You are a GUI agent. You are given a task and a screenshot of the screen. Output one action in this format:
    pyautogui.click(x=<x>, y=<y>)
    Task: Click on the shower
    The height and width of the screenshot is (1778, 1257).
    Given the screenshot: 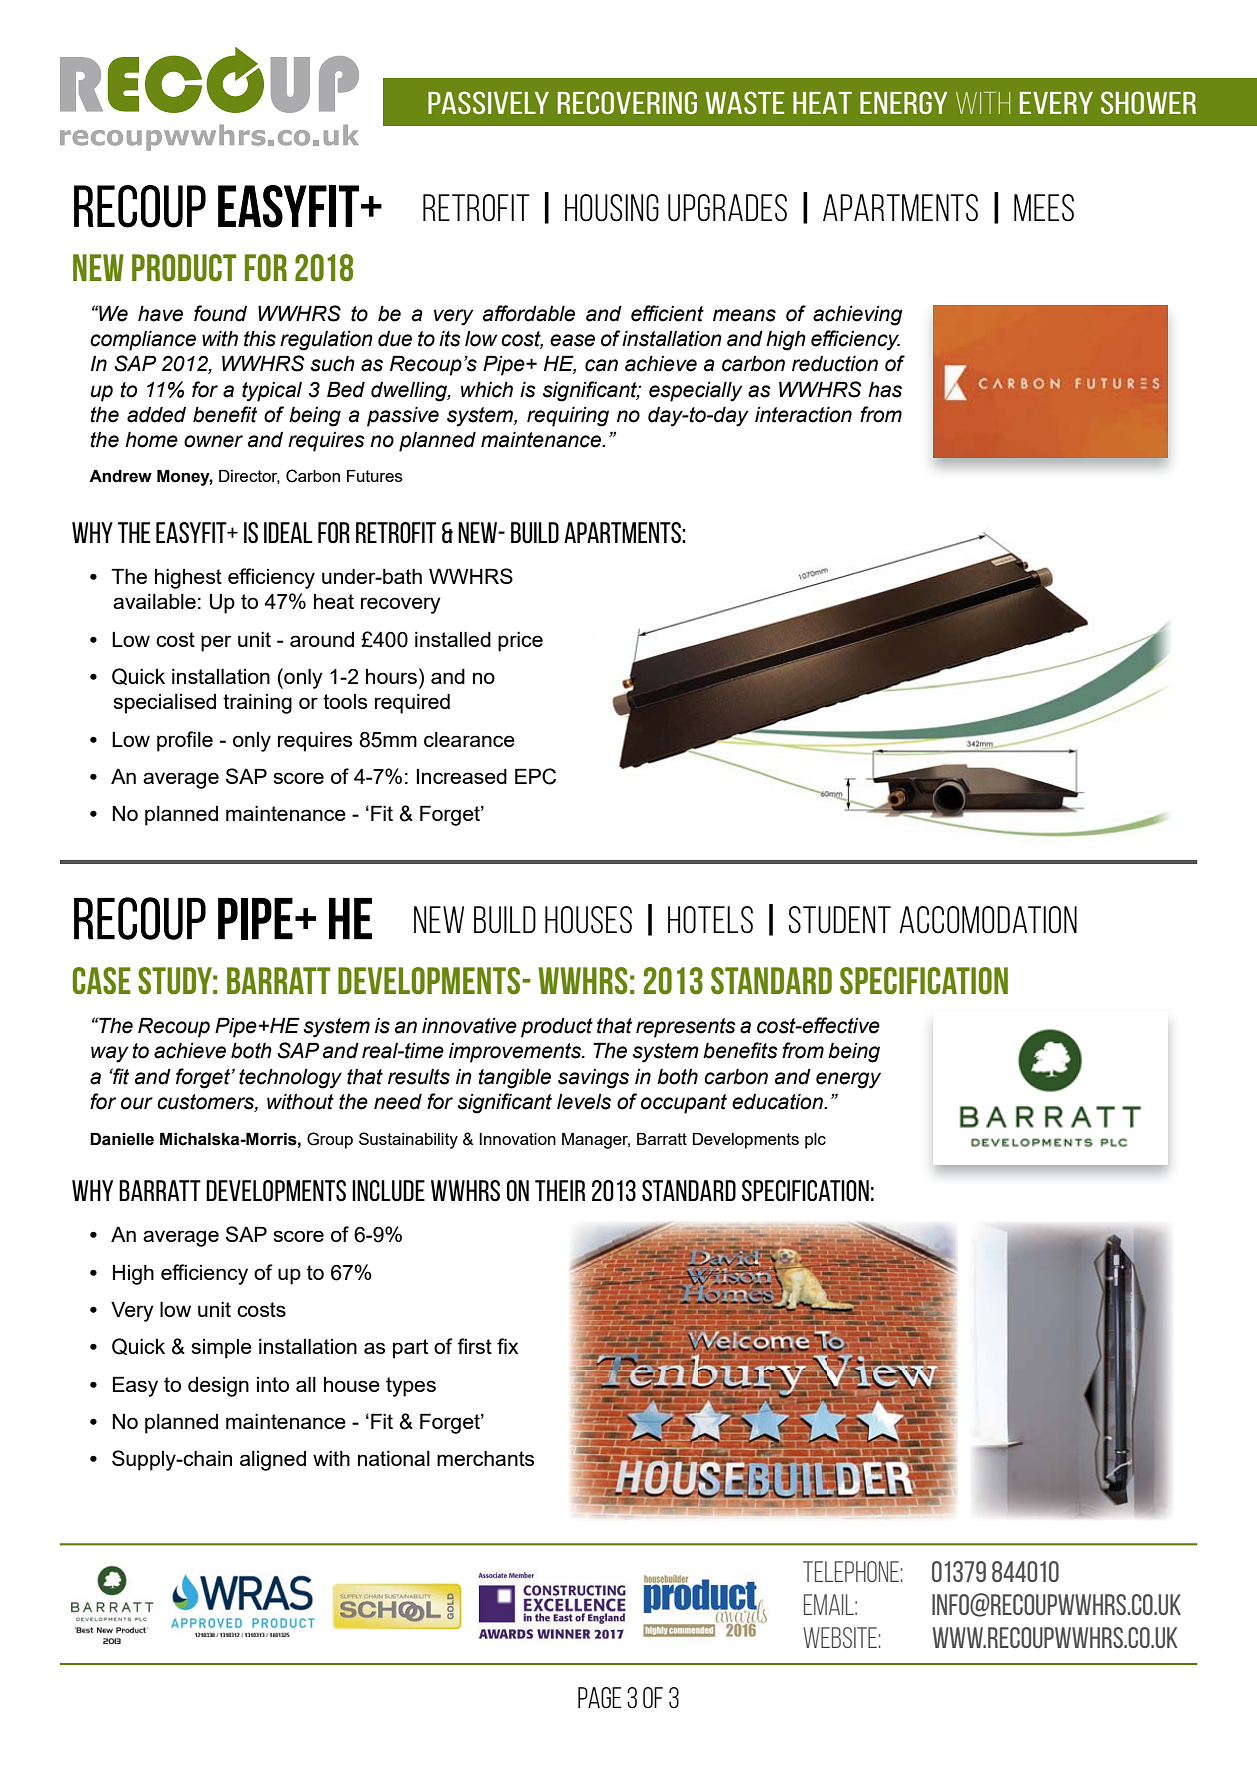 What is the action you would take?
    pyautogui.click(x=1148, y=102)
